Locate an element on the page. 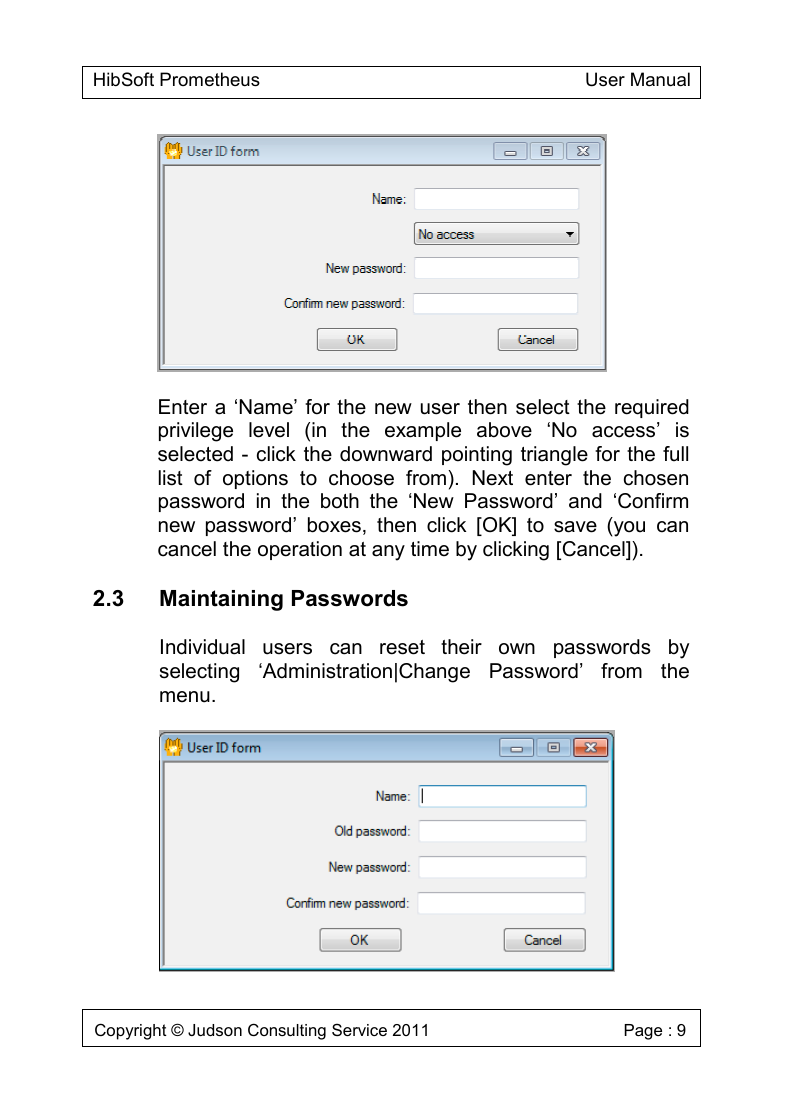 This document has height=1113, width=785. their is located at coordinates (461, 647).
